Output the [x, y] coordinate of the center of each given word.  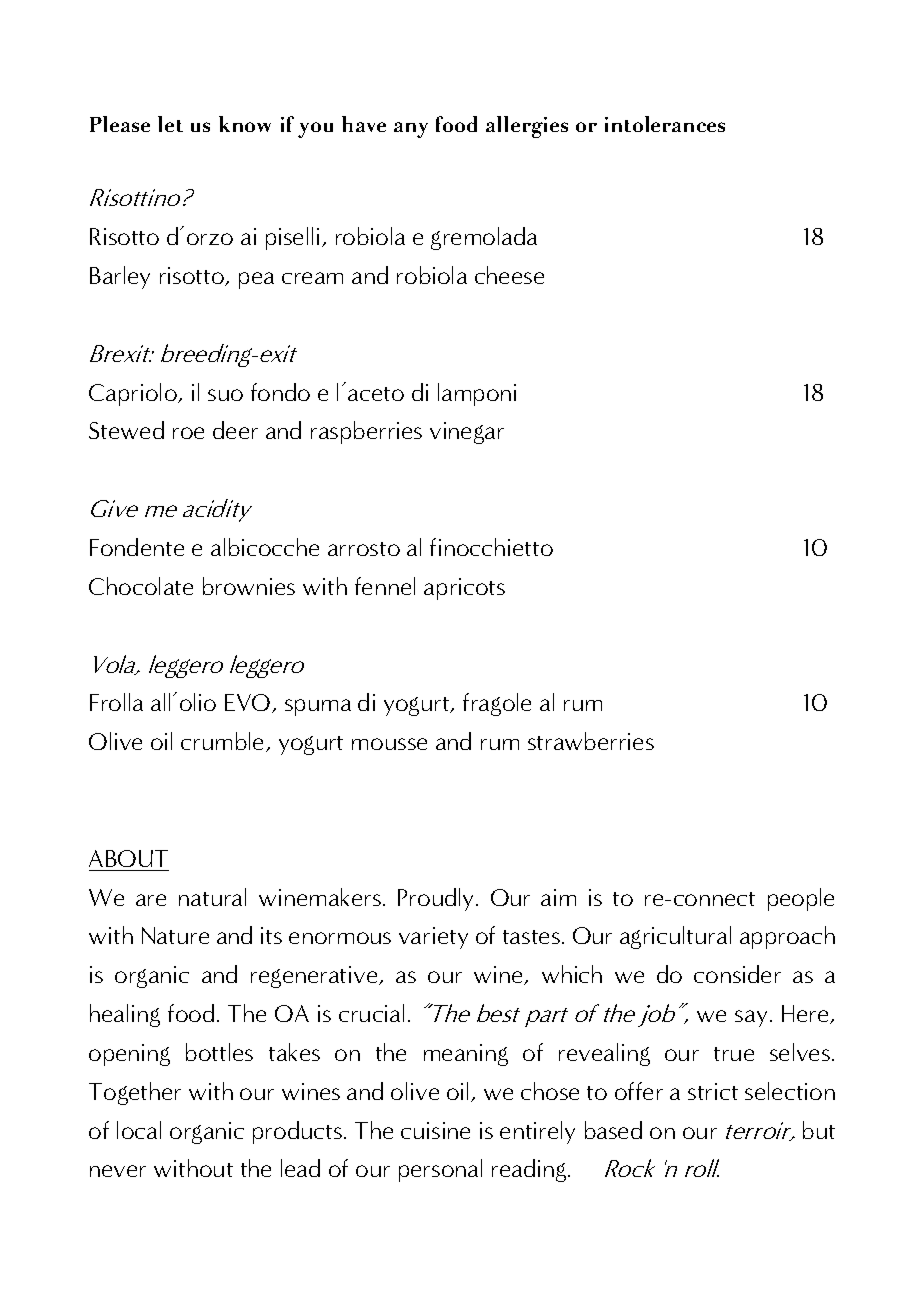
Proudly [437, 899]
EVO [249, 703]
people [801, 899]
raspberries [366, 432]
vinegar [467, 433]
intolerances [665, 124]
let [170, 124]
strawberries [591, 741]
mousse [389, 744]
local [139, 1130]
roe [188, 433]
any [411, 130]
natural [212, 897]
